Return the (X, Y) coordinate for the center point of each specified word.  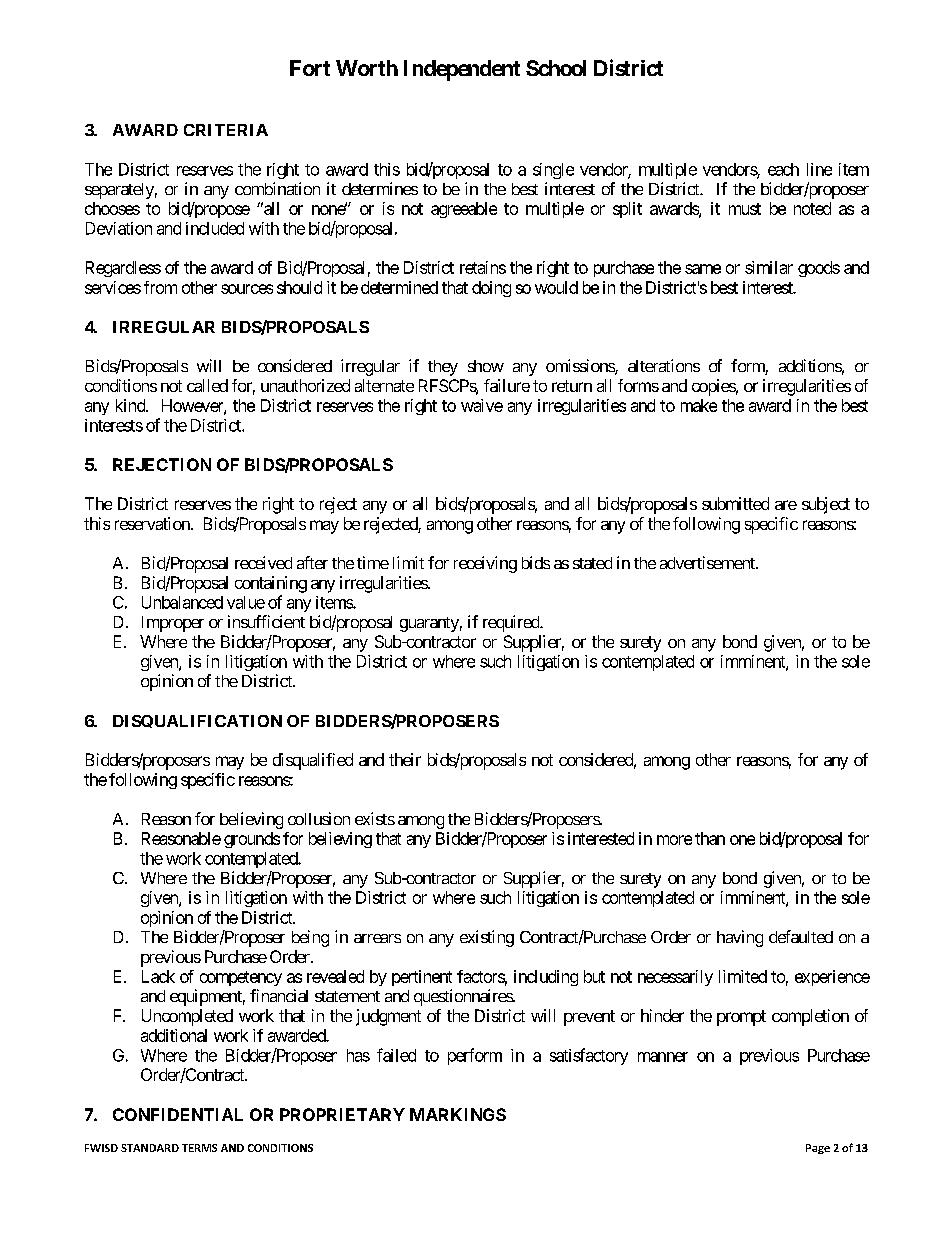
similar (769, 267)
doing (491, 289)
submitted (735, 503)
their (405, 759)
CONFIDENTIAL (178, 1114)
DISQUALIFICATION (197, 721)
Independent (462, 70)
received (263, 562)
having (740, 938)
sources (247, 289)
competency (241, 978)
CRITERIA (226, 130)
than (710, 838)
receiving (485, 564)
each (783, 169)
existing (487, 938)
